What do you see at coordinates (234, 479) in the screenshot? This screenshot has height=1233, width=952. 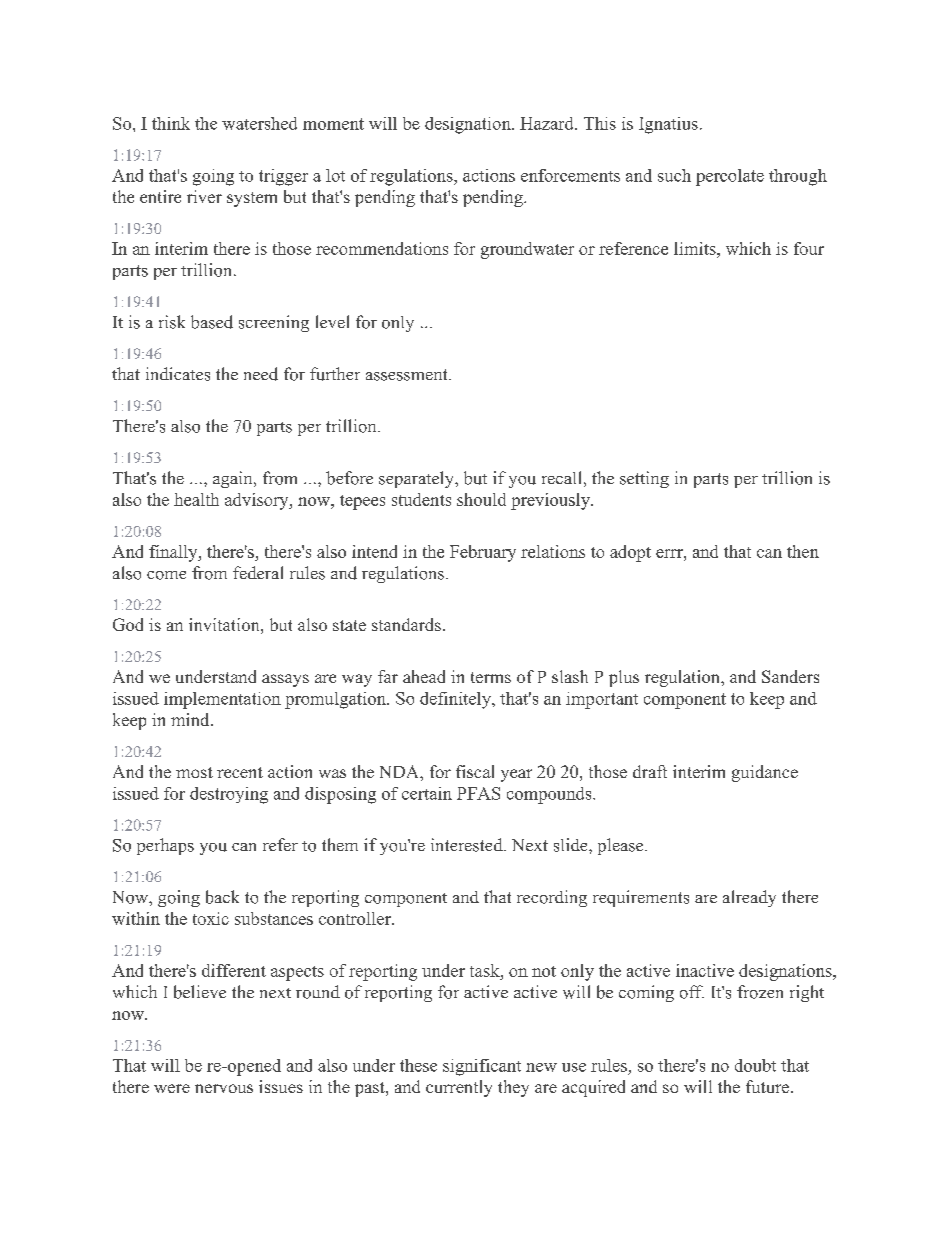 I see `again` at bounding box center [234, 479].
